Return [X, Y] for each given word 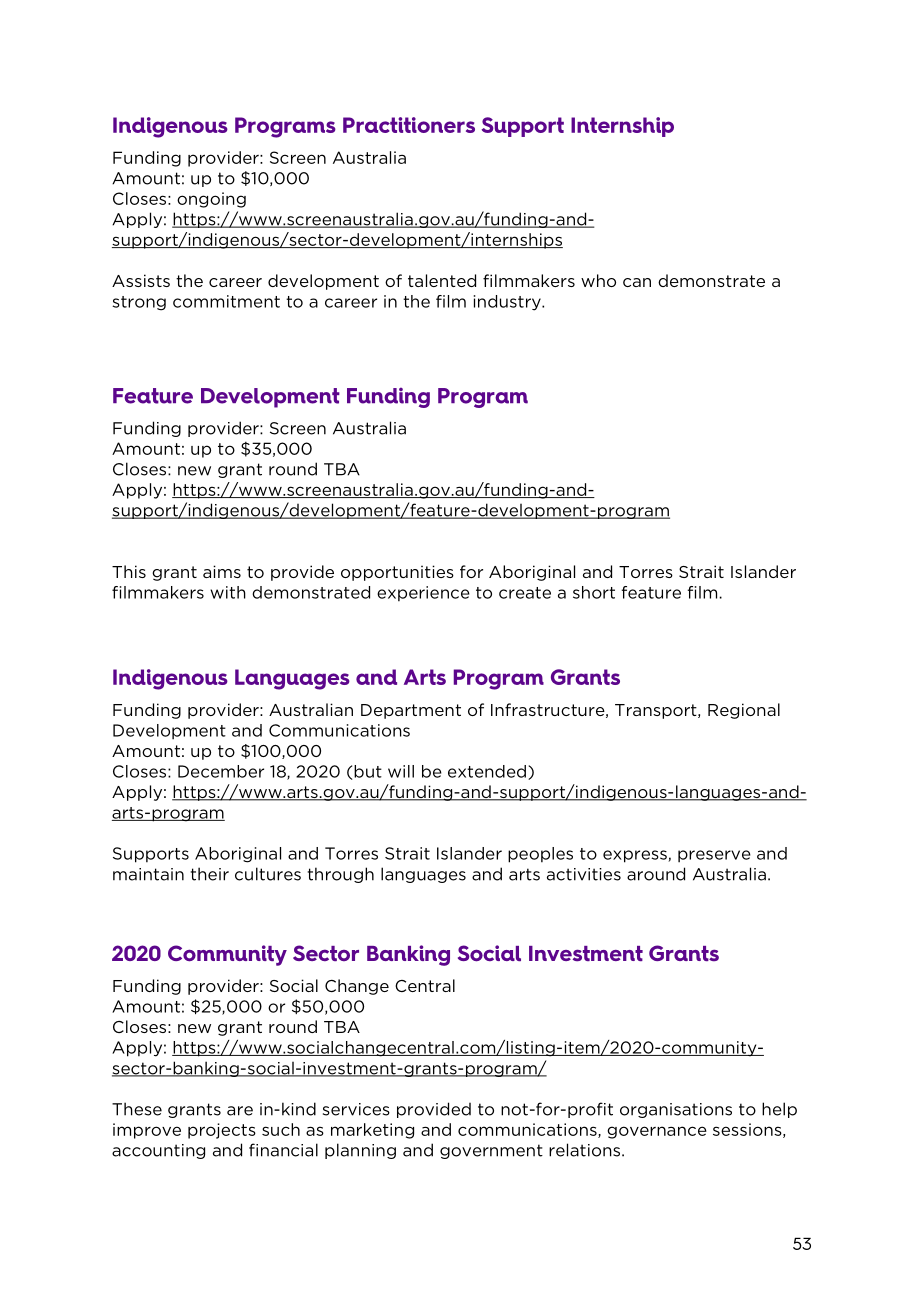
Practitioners [409, 125]
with [228, 592]
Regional [744, 711]
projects [222, 1131]
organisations [676, 1110]
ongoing [211, 200]
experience [423, 594]
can [637, 282]
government [491, 1151]
